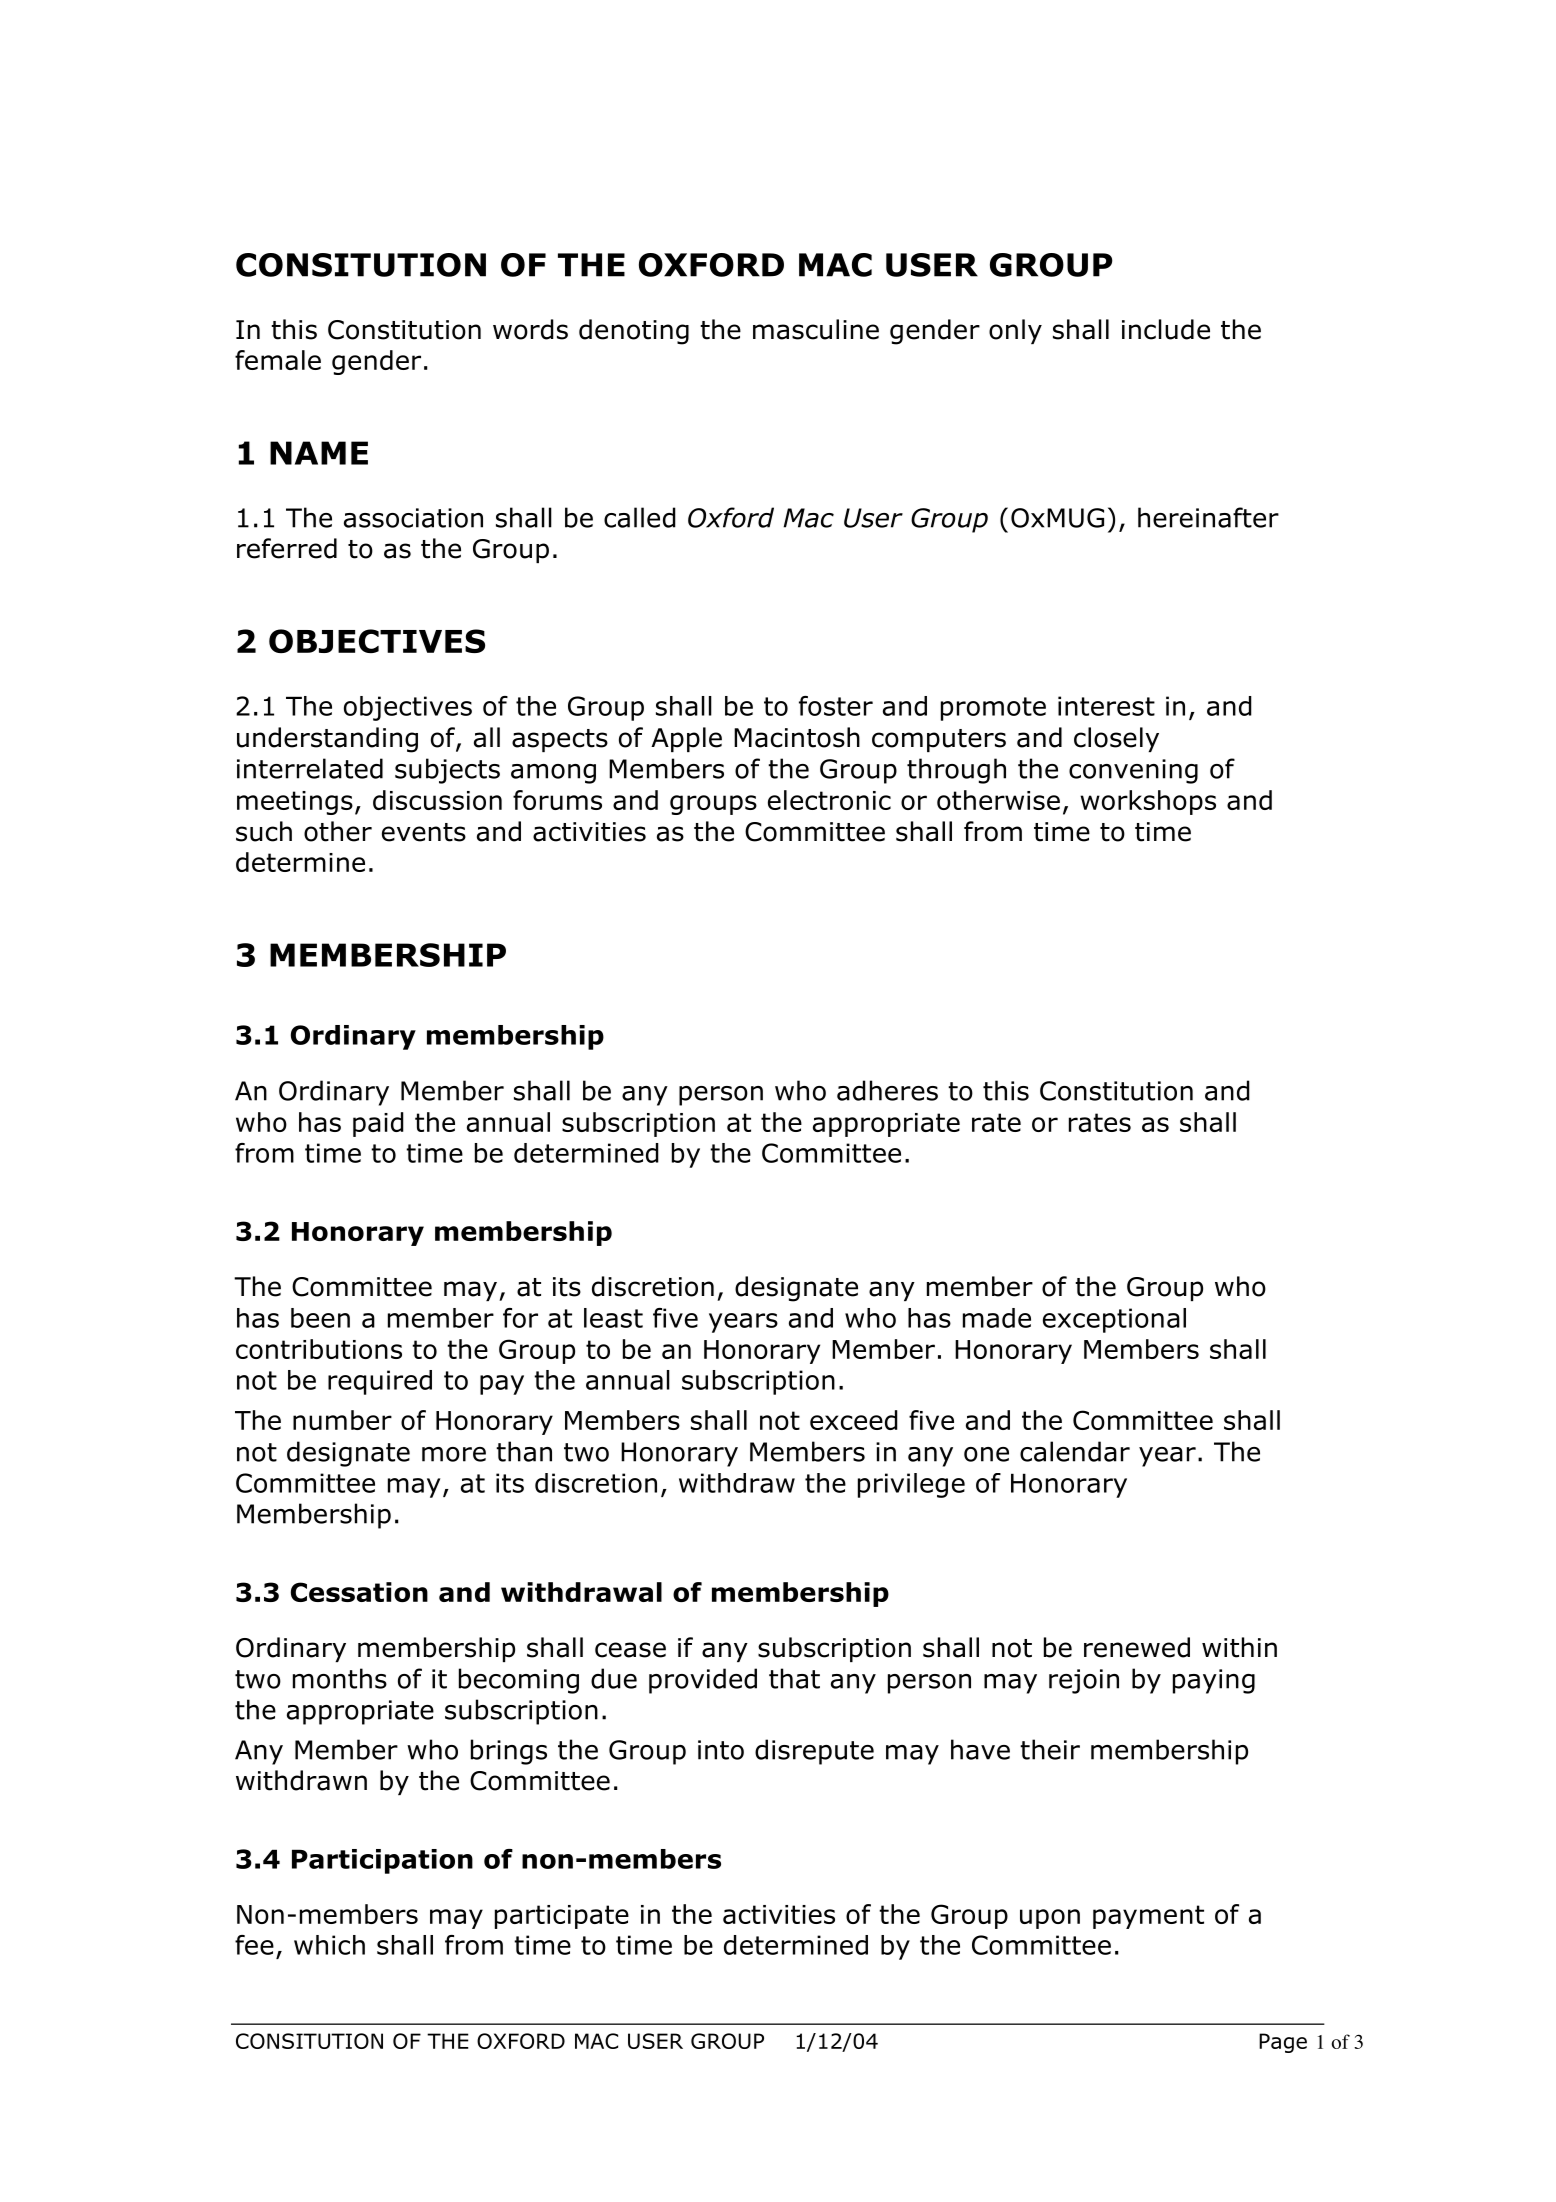 This document has width=1556, height=2202. Describe the element at coordinates (378, 1124) in the document. I see `paid` at that location.
